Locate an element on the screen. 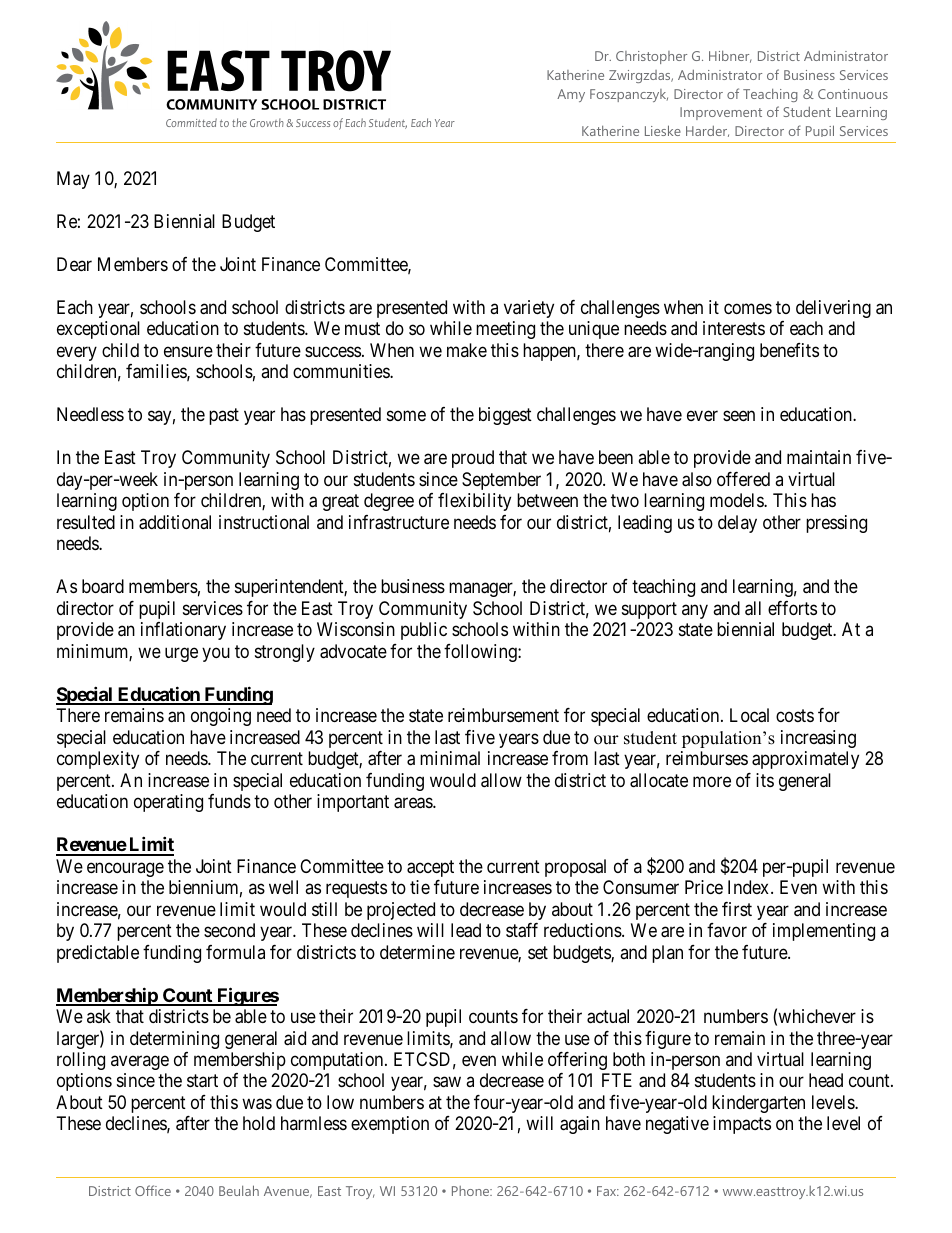 Image resolution: width=952 pixels, height=1233 pixels. efforts is located at coordinates (792, 608).
